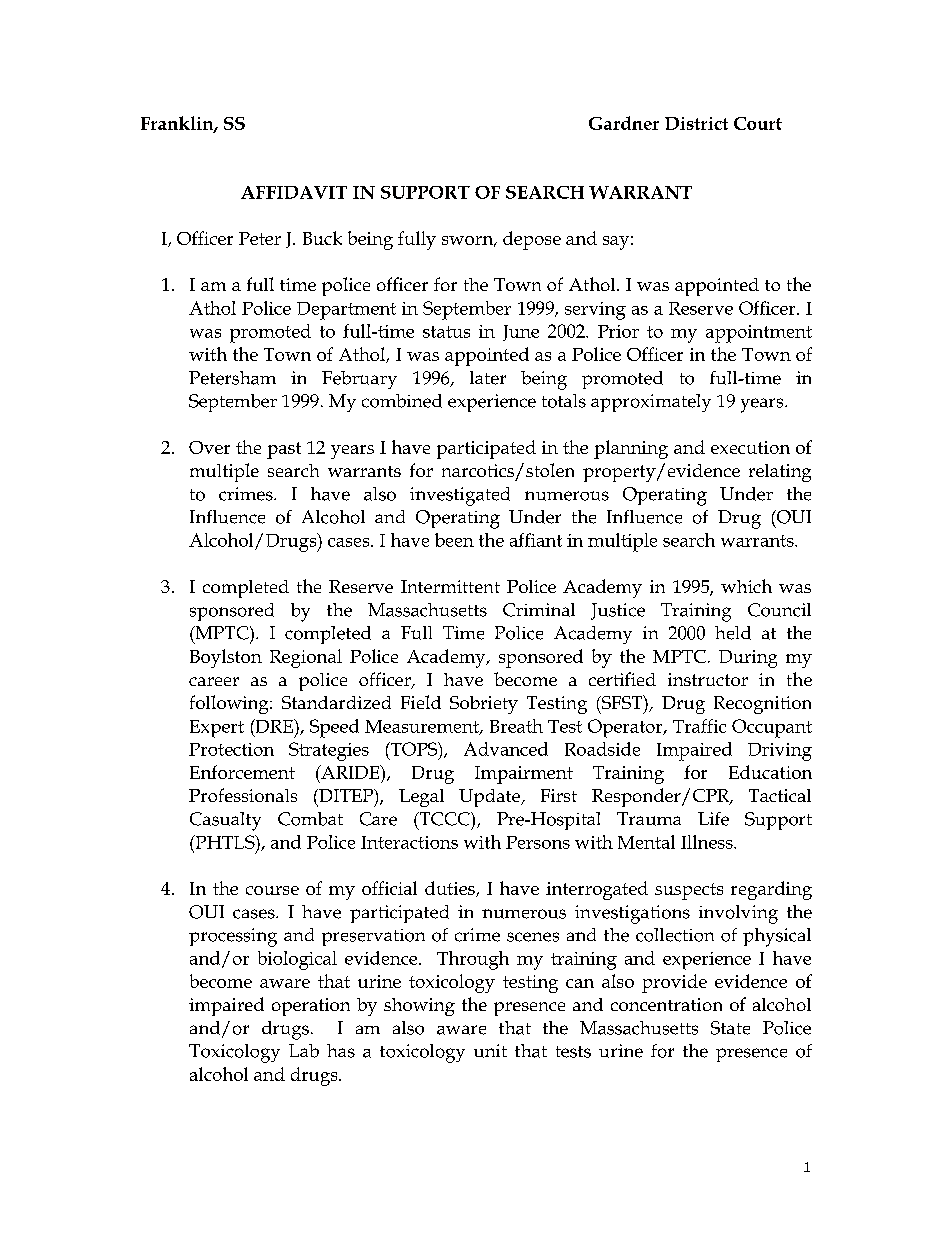 This image has height=1233, width=952. I want to click on past, so click(284, 450).
